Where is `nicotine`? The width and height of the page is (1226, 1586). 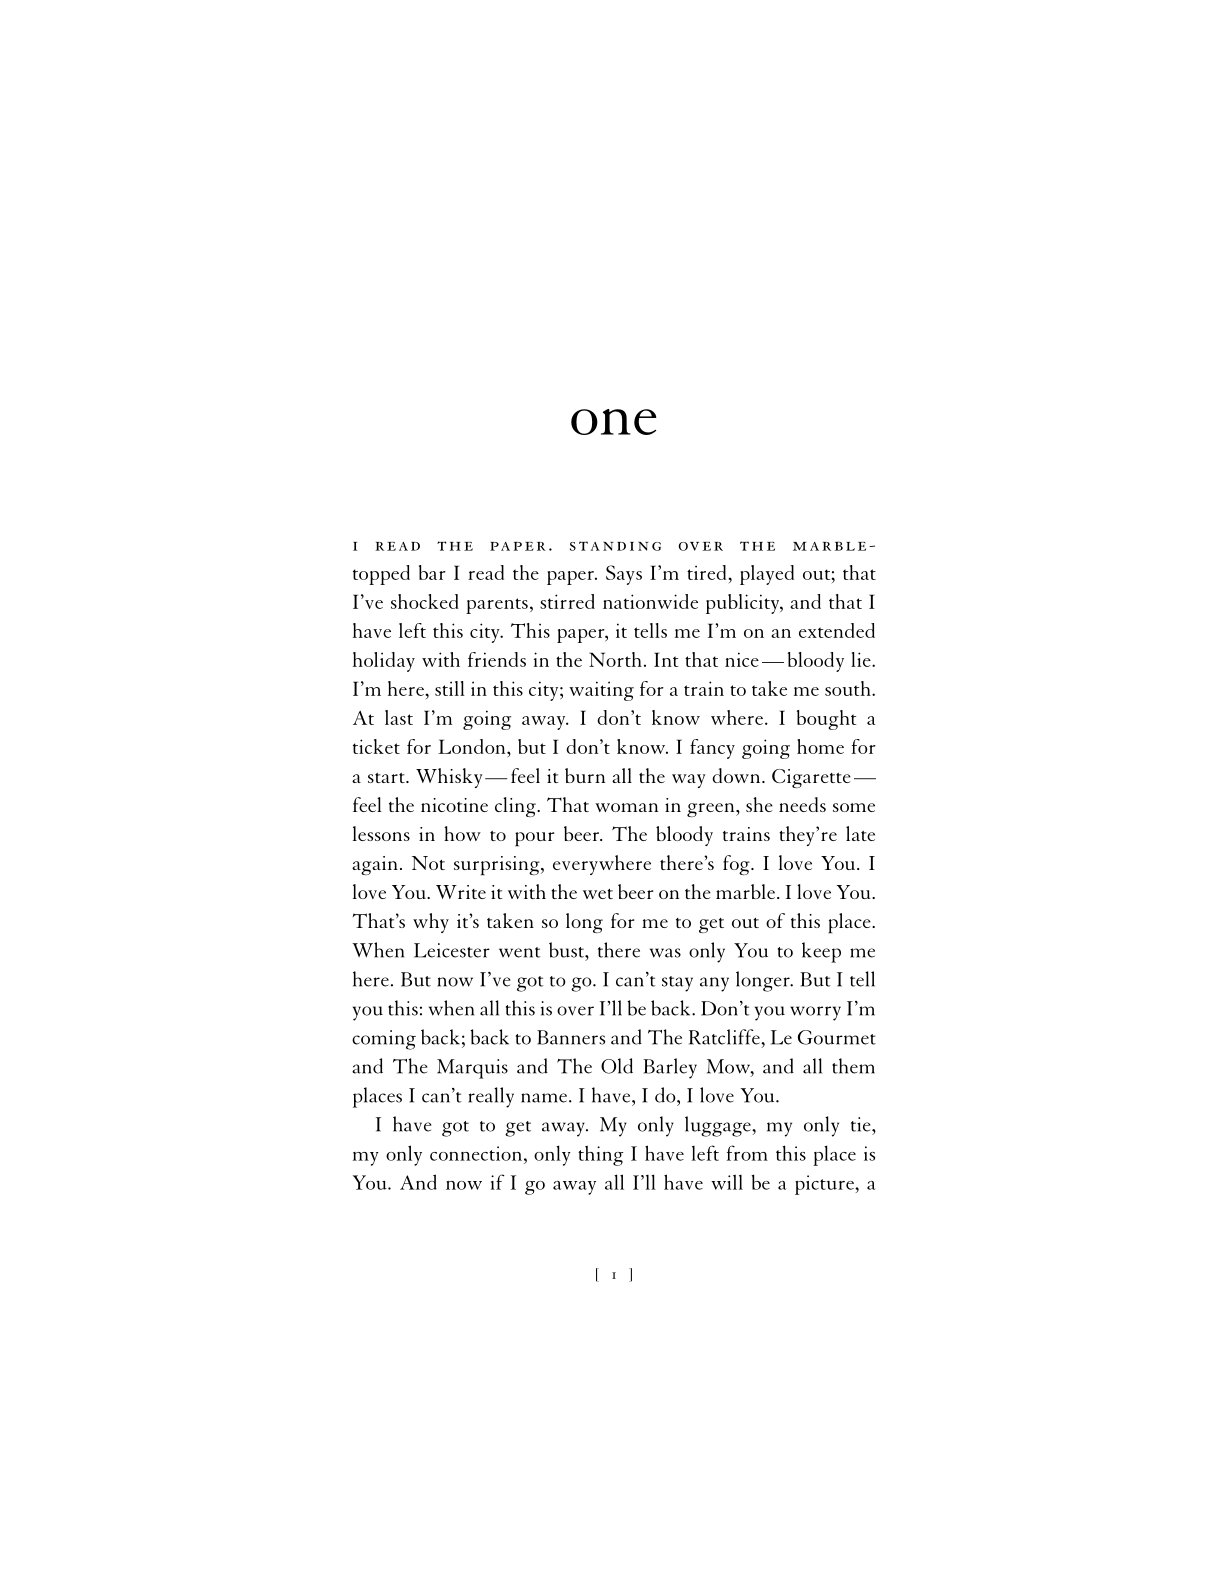 nicotine is located at coordinates (454, 805).
